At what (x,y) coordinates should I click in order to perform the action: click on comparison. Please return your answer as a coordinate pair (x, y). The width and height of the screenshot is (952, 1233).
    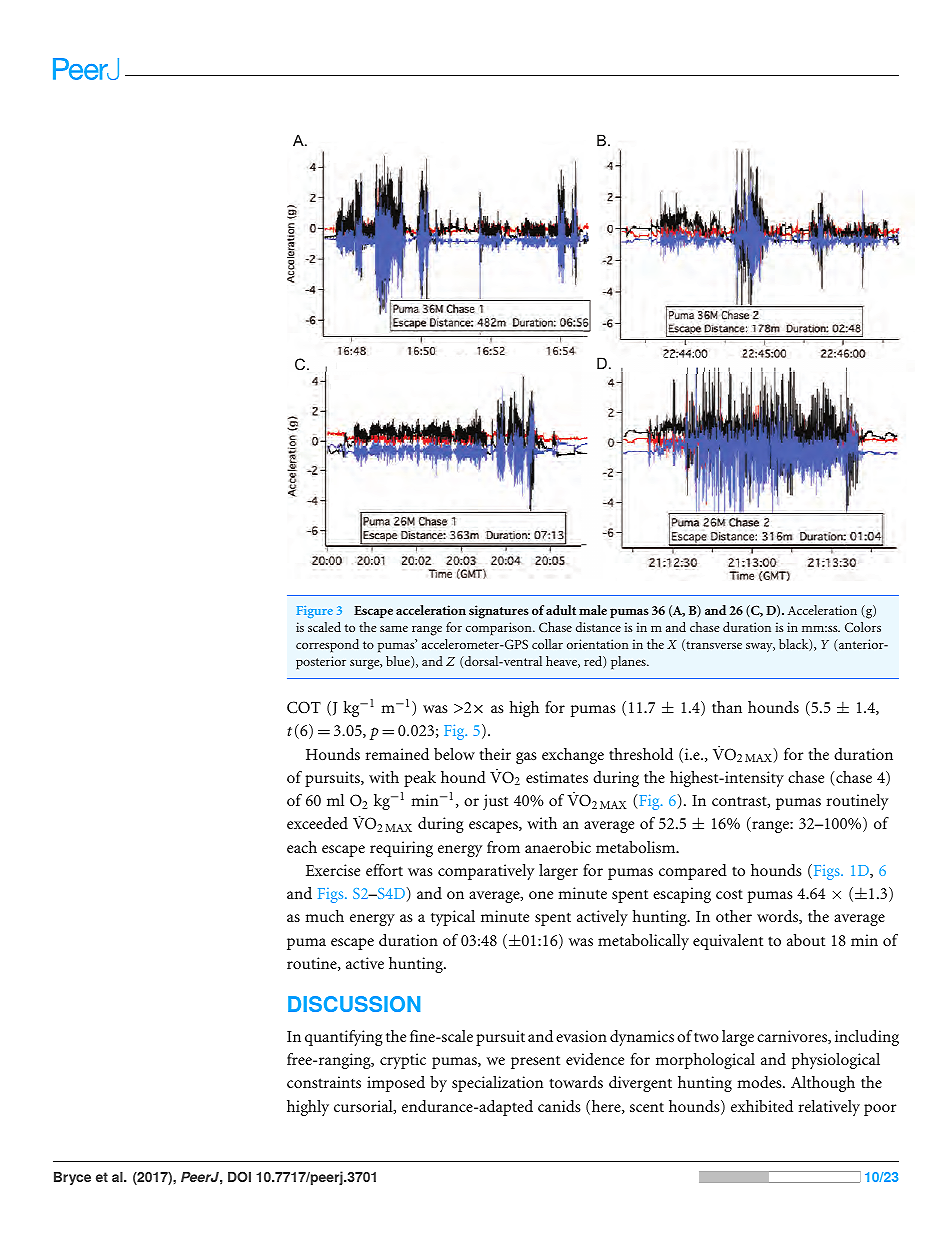
    Looking at the image, I should click on (500, 629).
